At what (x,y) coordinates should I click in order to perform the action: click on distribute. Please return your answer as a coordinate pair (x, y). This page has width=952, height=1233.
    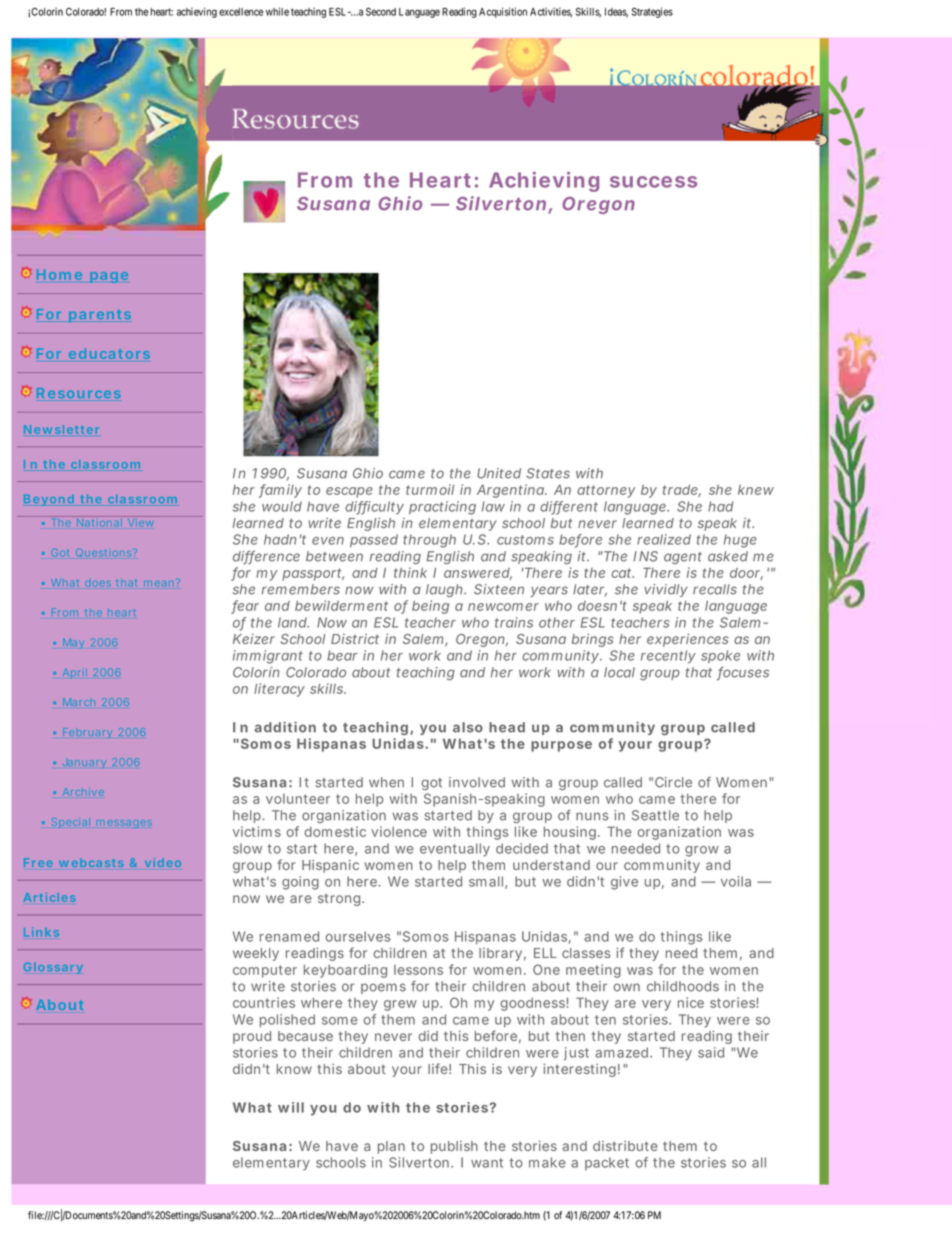
    Looking at the image, I should click on (625, 1146).
